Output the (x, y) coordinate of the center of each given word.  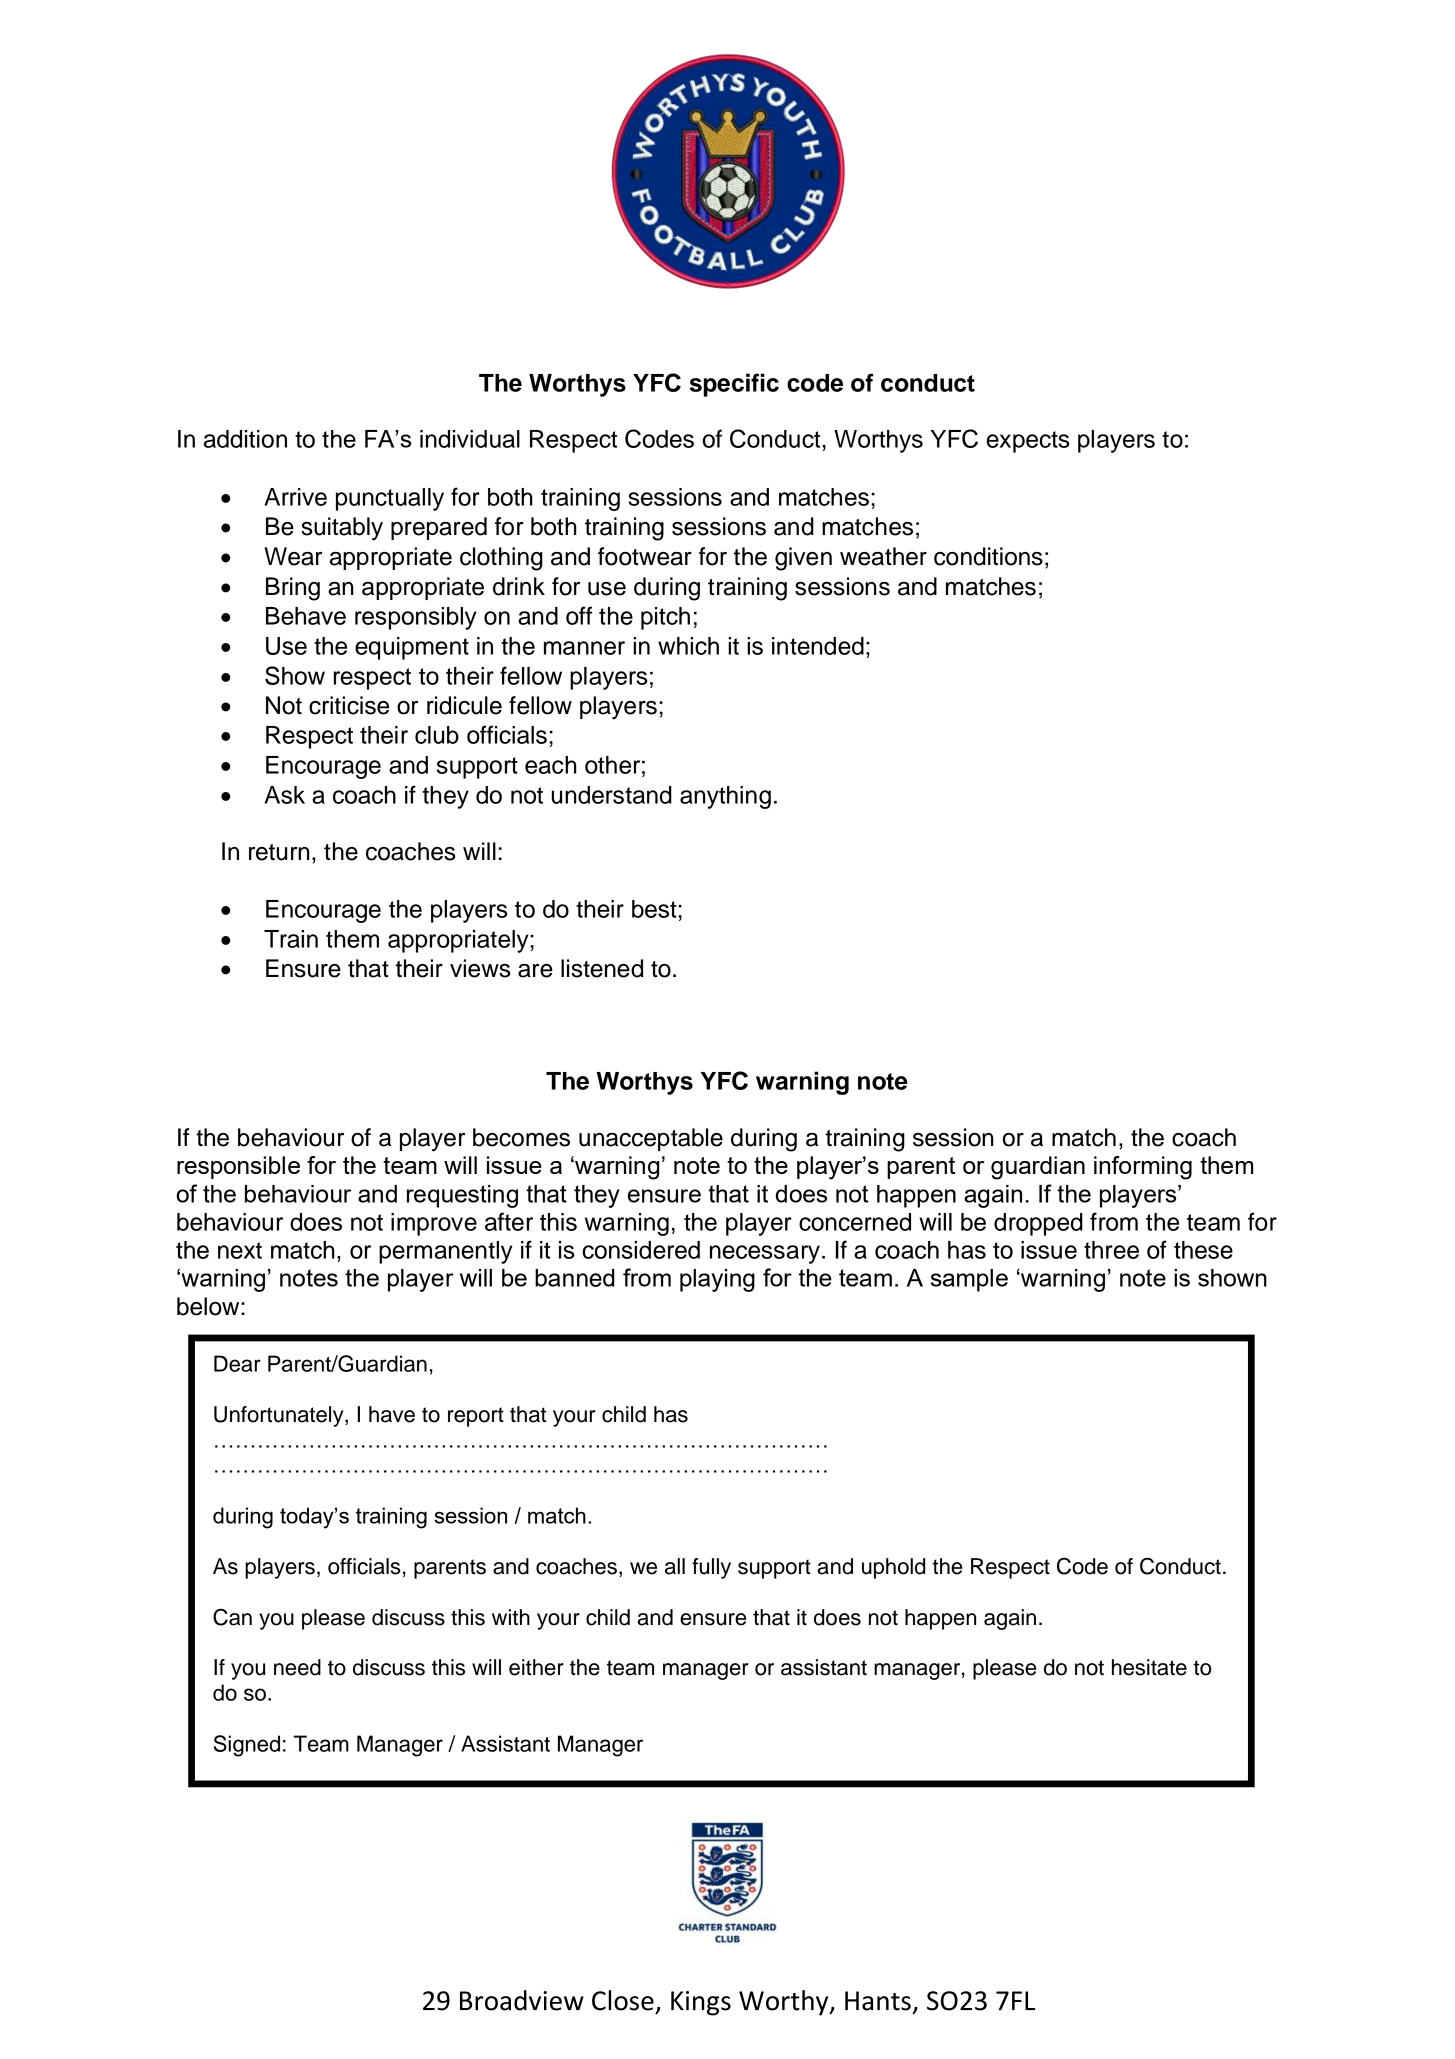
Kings (701, 2003)
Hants (878, 2001)
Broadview (522, 2000)
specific (734, 385)
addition (245, 439)
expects (1027, 442)
